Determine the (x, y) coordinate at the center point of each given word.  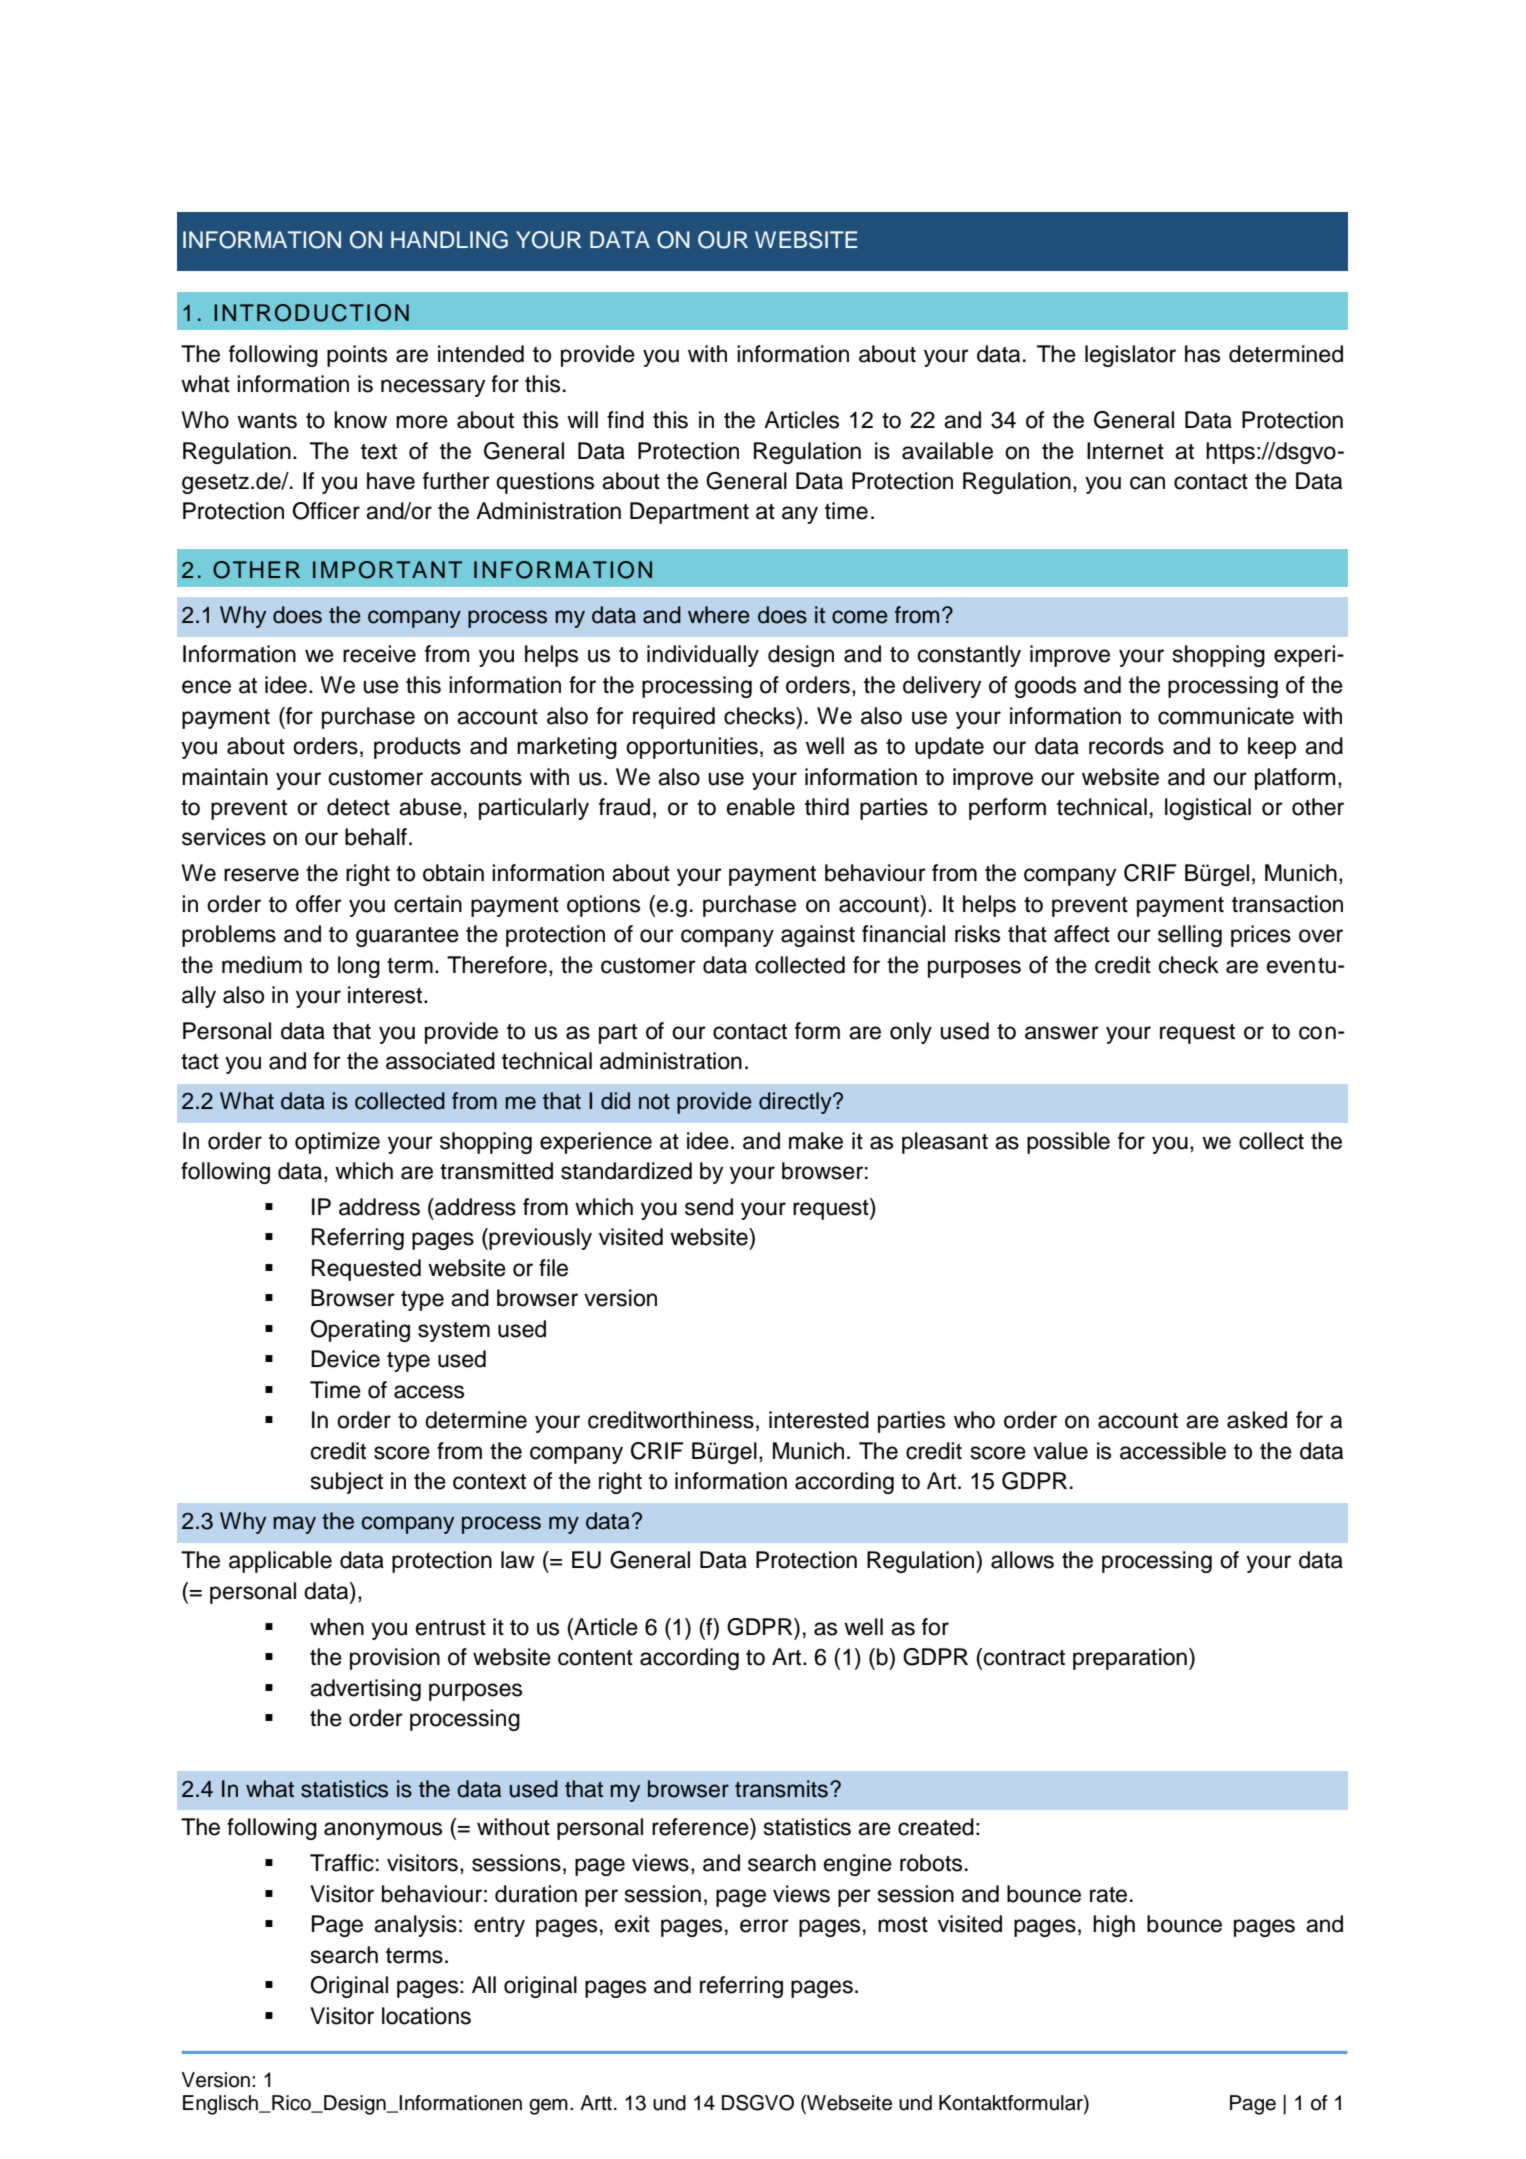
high (1114, 1926)
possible (1068, 1143)
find (625, 420)
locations (426, 2016)
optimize (337, 1143)
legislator (1130, 356)
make (816, 1141)
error (764, 1926)
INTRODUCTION (311, 313)
